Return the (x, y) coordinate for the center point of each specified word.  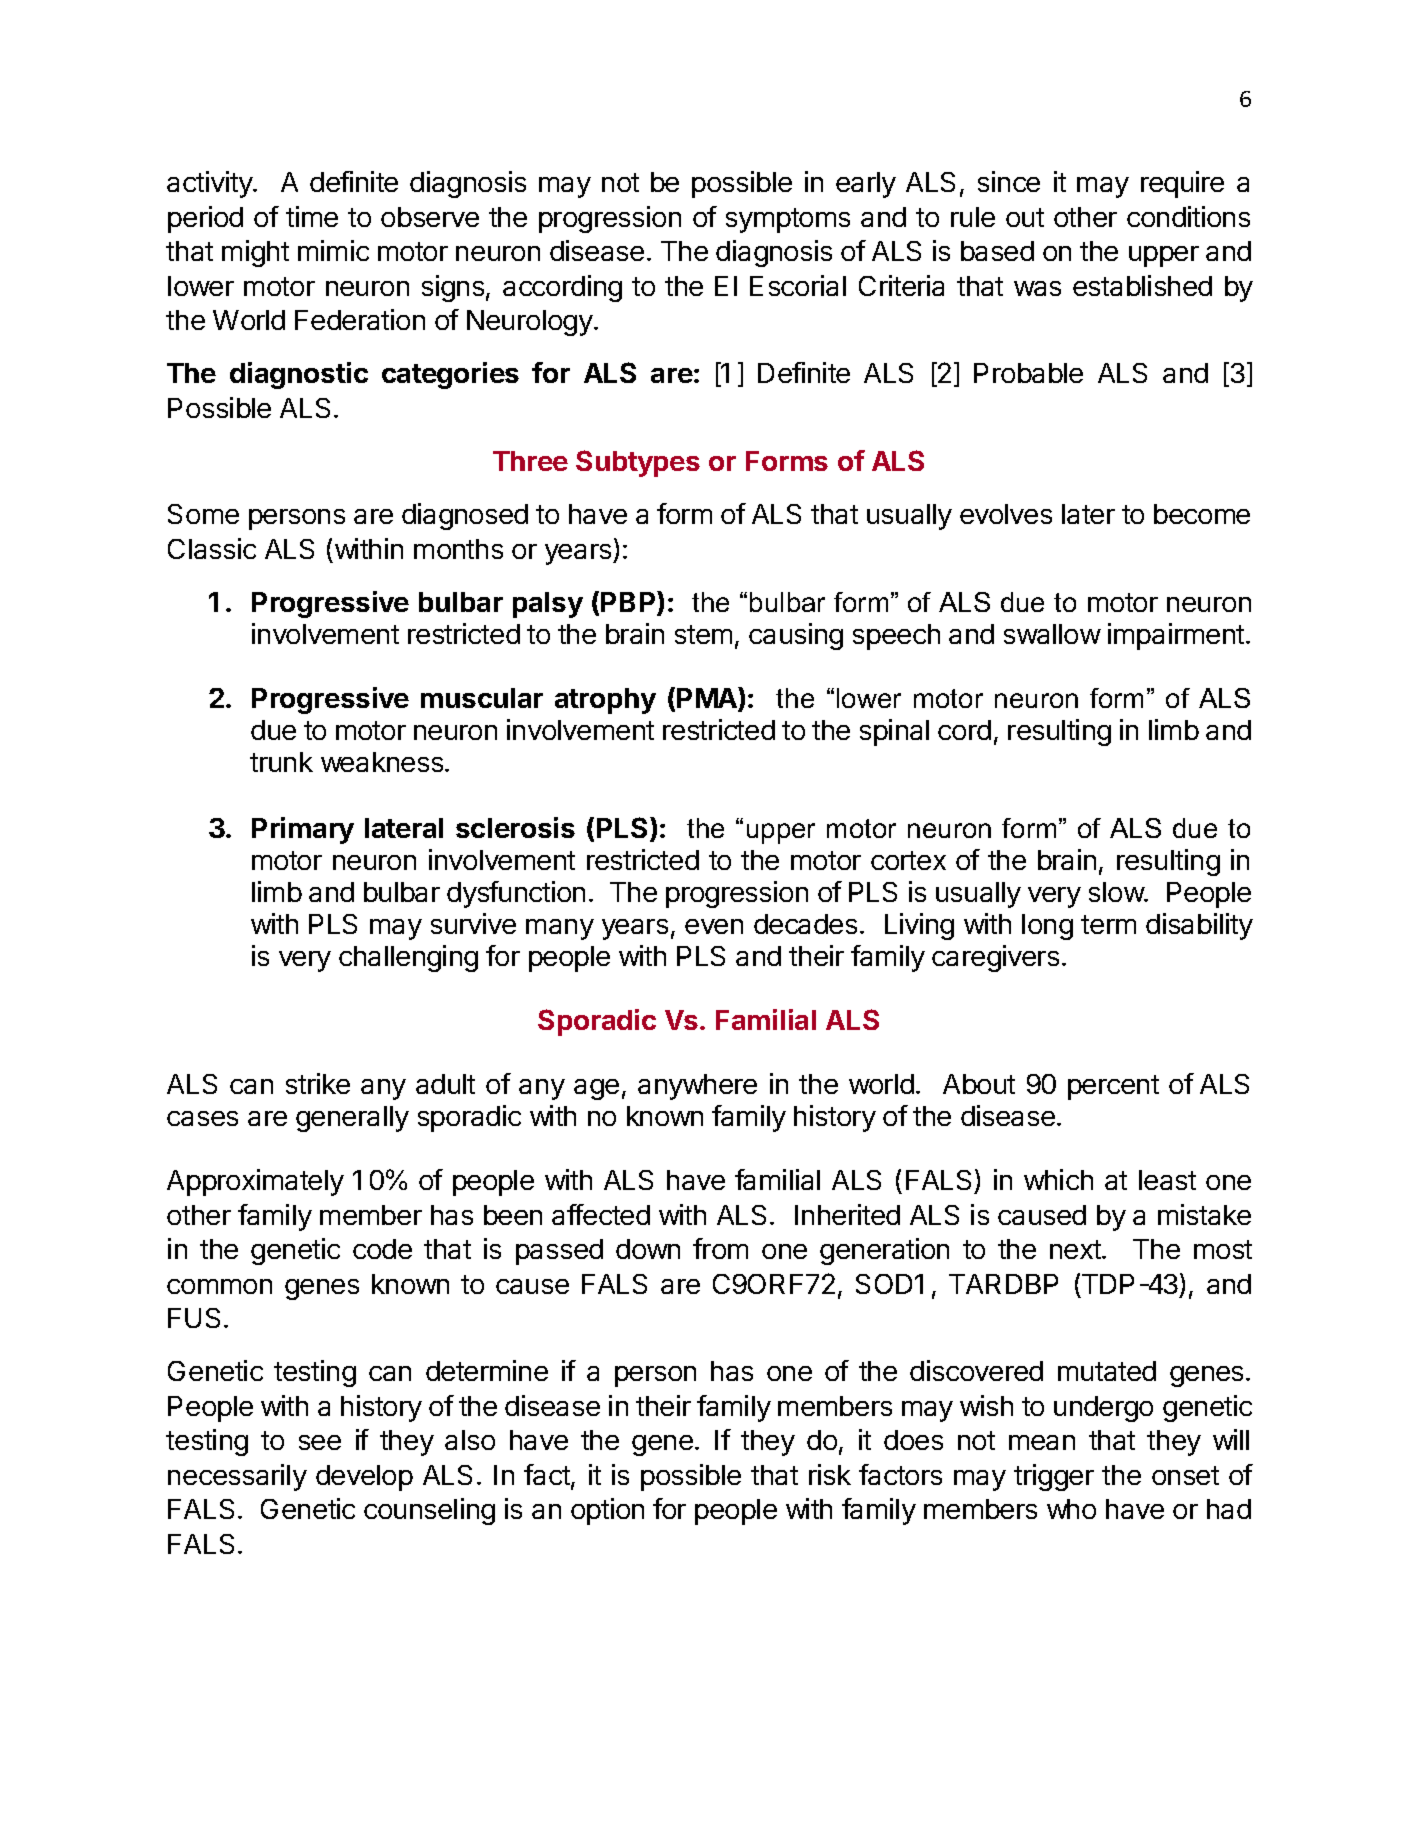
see (320, 1442)
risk (830, 1474)
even (714, 926)
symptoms (788, 220)
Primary (303, 830)
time (312, 216)
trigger (1054, 1477)
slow (1117, 892)
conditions (1188, 216)
